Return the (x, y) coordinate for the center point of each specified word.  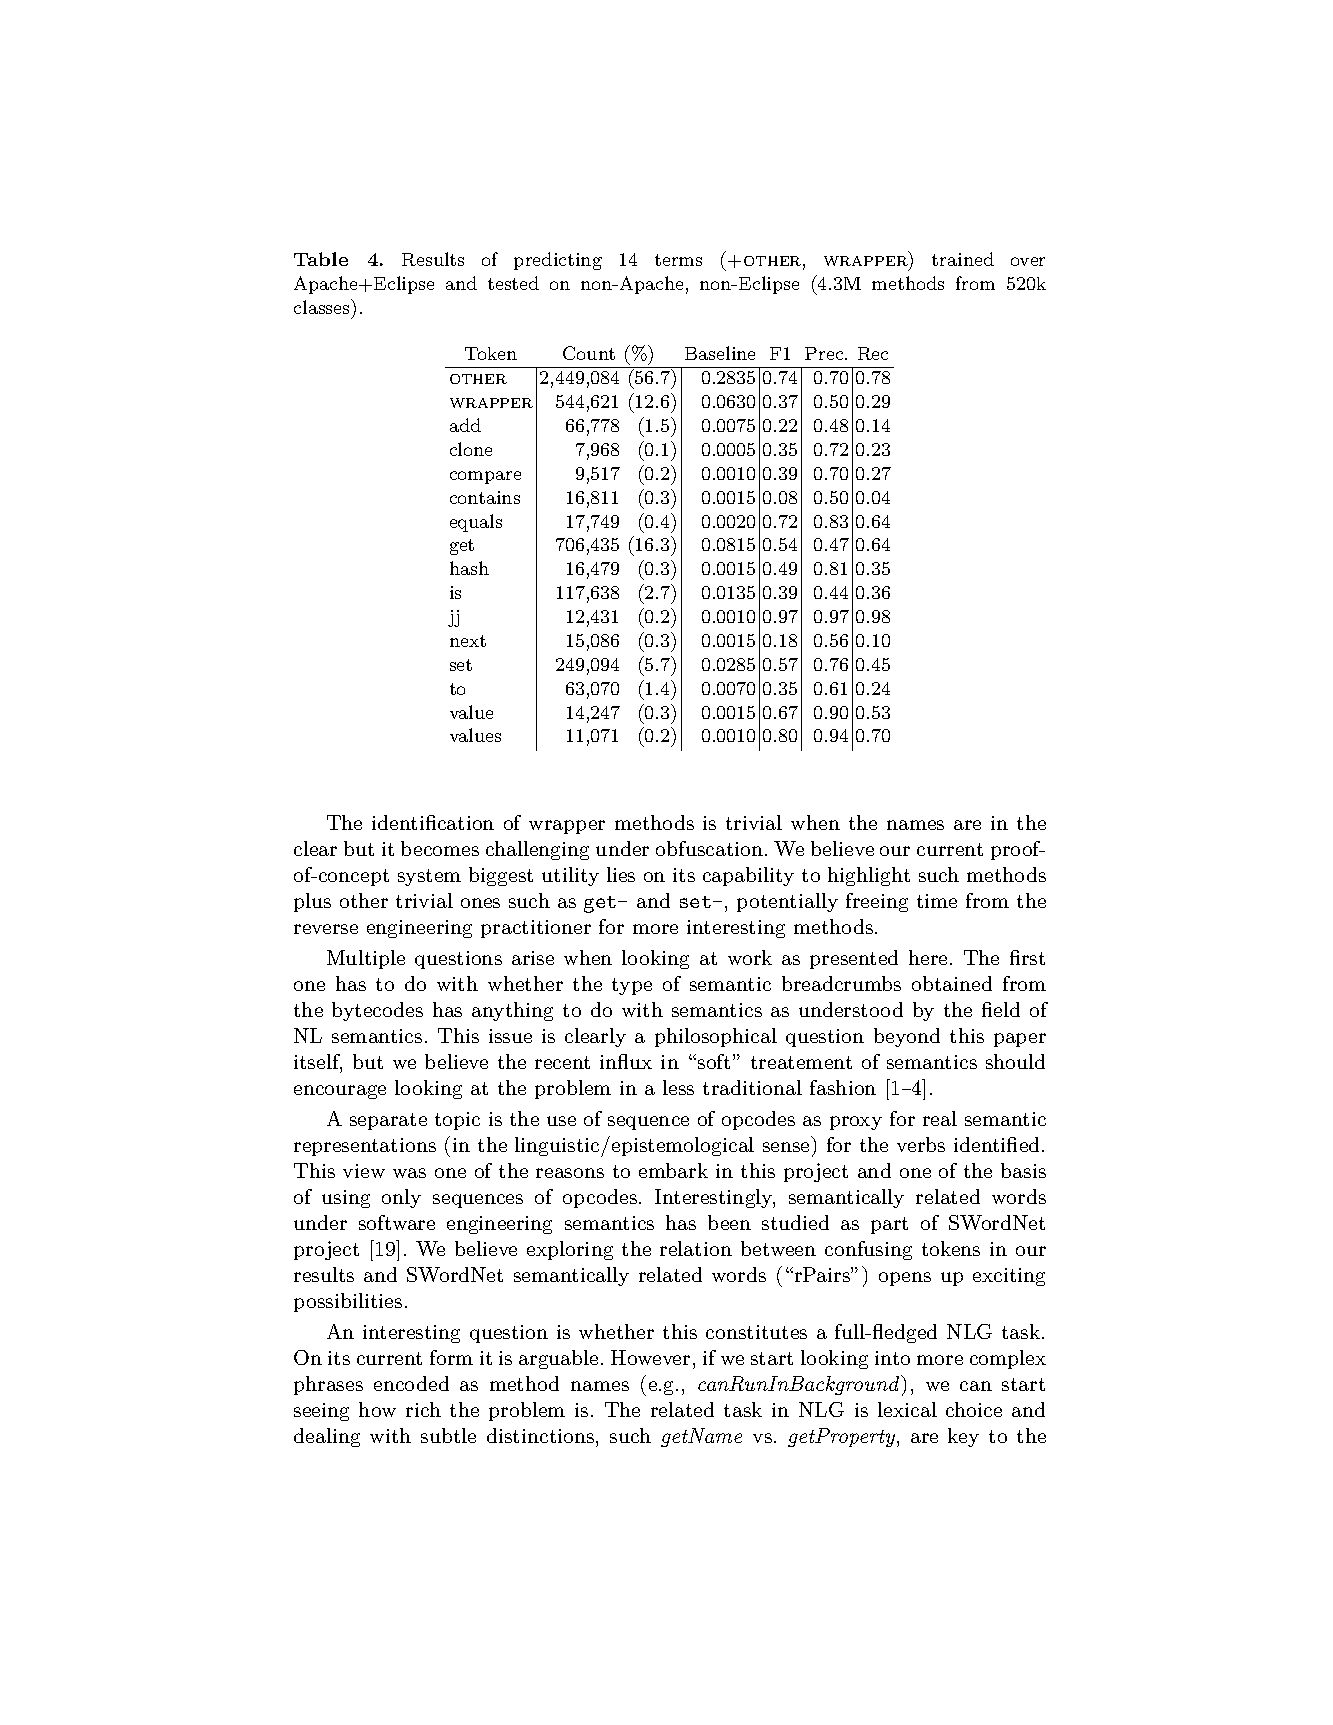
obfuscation (709, 848)
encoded (411, 1383)
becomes (440, 848)
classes (323, 306)
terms (678, 260)
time (937, 901)
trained (963, 259)
